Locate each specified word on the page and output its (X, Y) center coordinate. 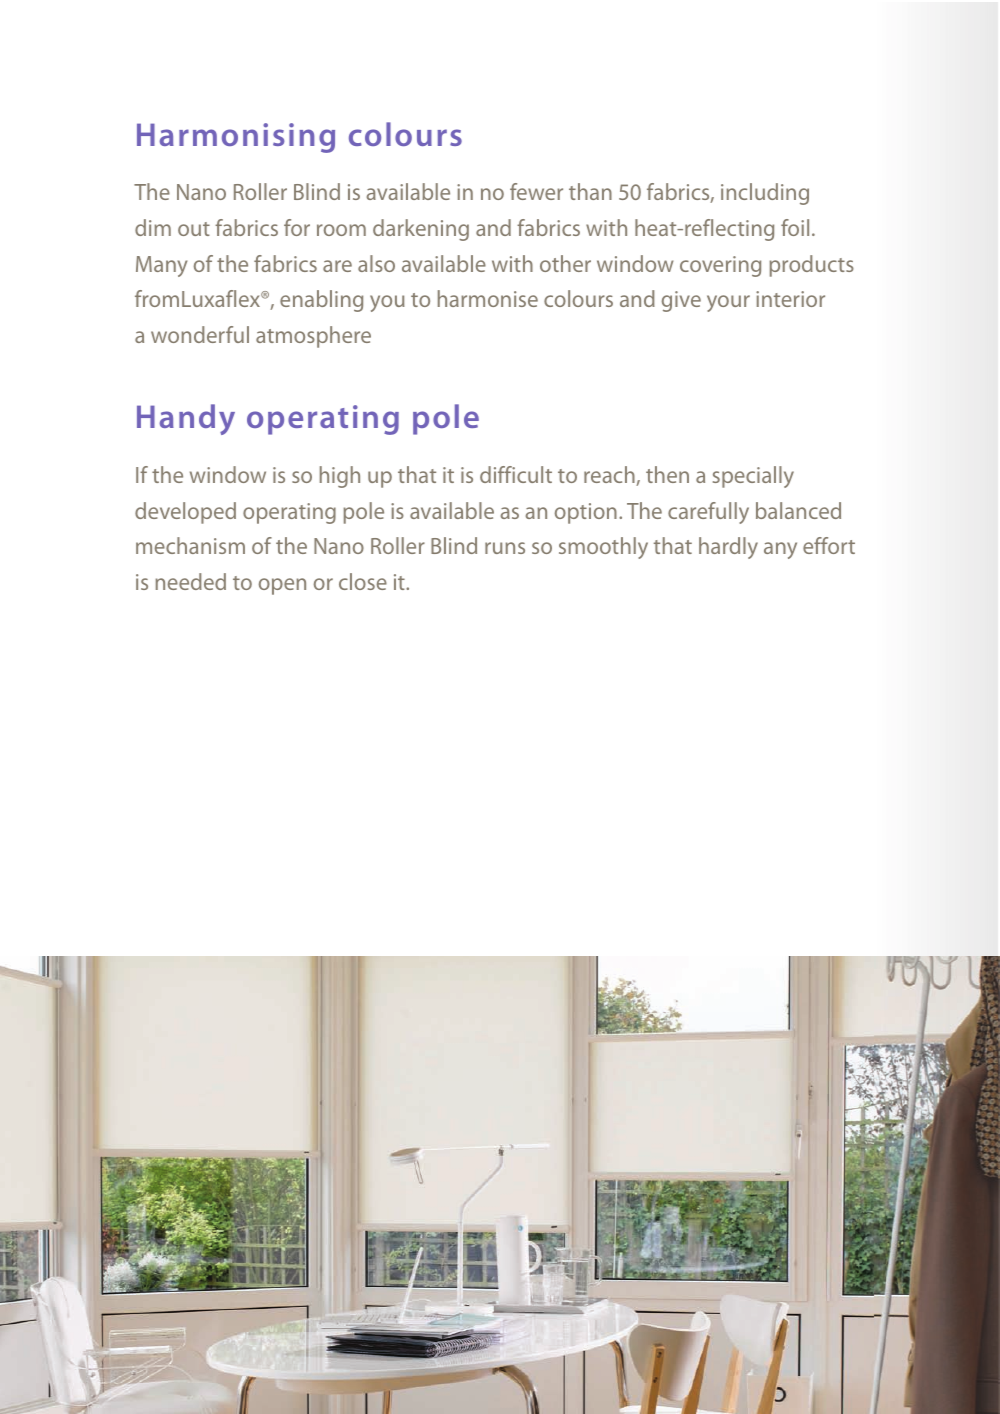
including (765, 194)
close (363, 581)
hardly (728, 548)
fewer (536, 191)
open (282, 586)
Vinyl (154, 1355)
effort (829, 545)
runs (505, 548)
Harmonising (236, 138)
